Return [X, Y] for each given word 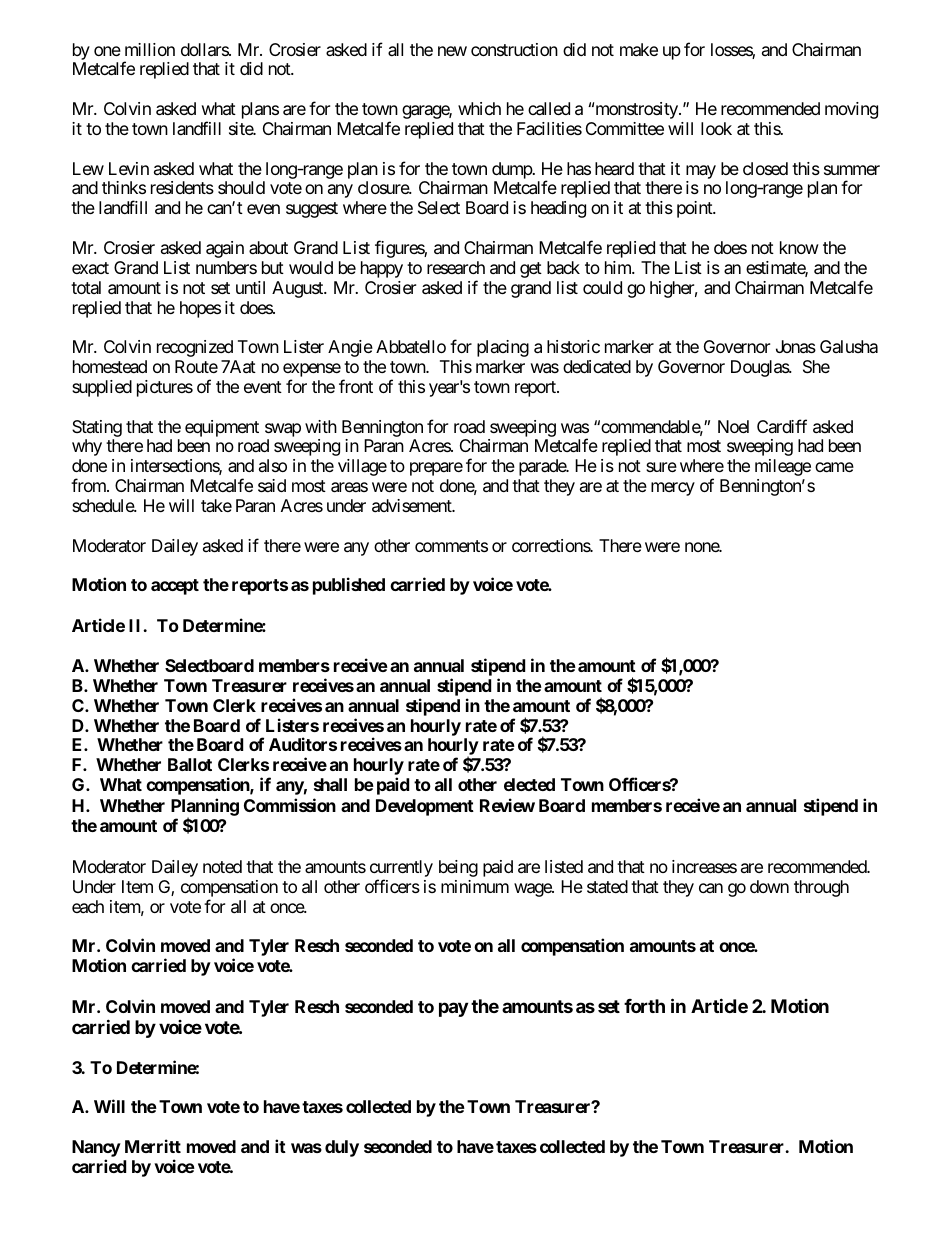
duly [342, 1148]
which [479, 108]
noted [222, 866]
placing [503, 348]
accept [175, 587]
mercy [673, 489]
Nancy [96, 1150]
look [716, 128]
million [150, 49]
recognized [195, 348]
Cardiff [782, 426]
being [458, 868]
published [349, 586]
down [769, 886]
